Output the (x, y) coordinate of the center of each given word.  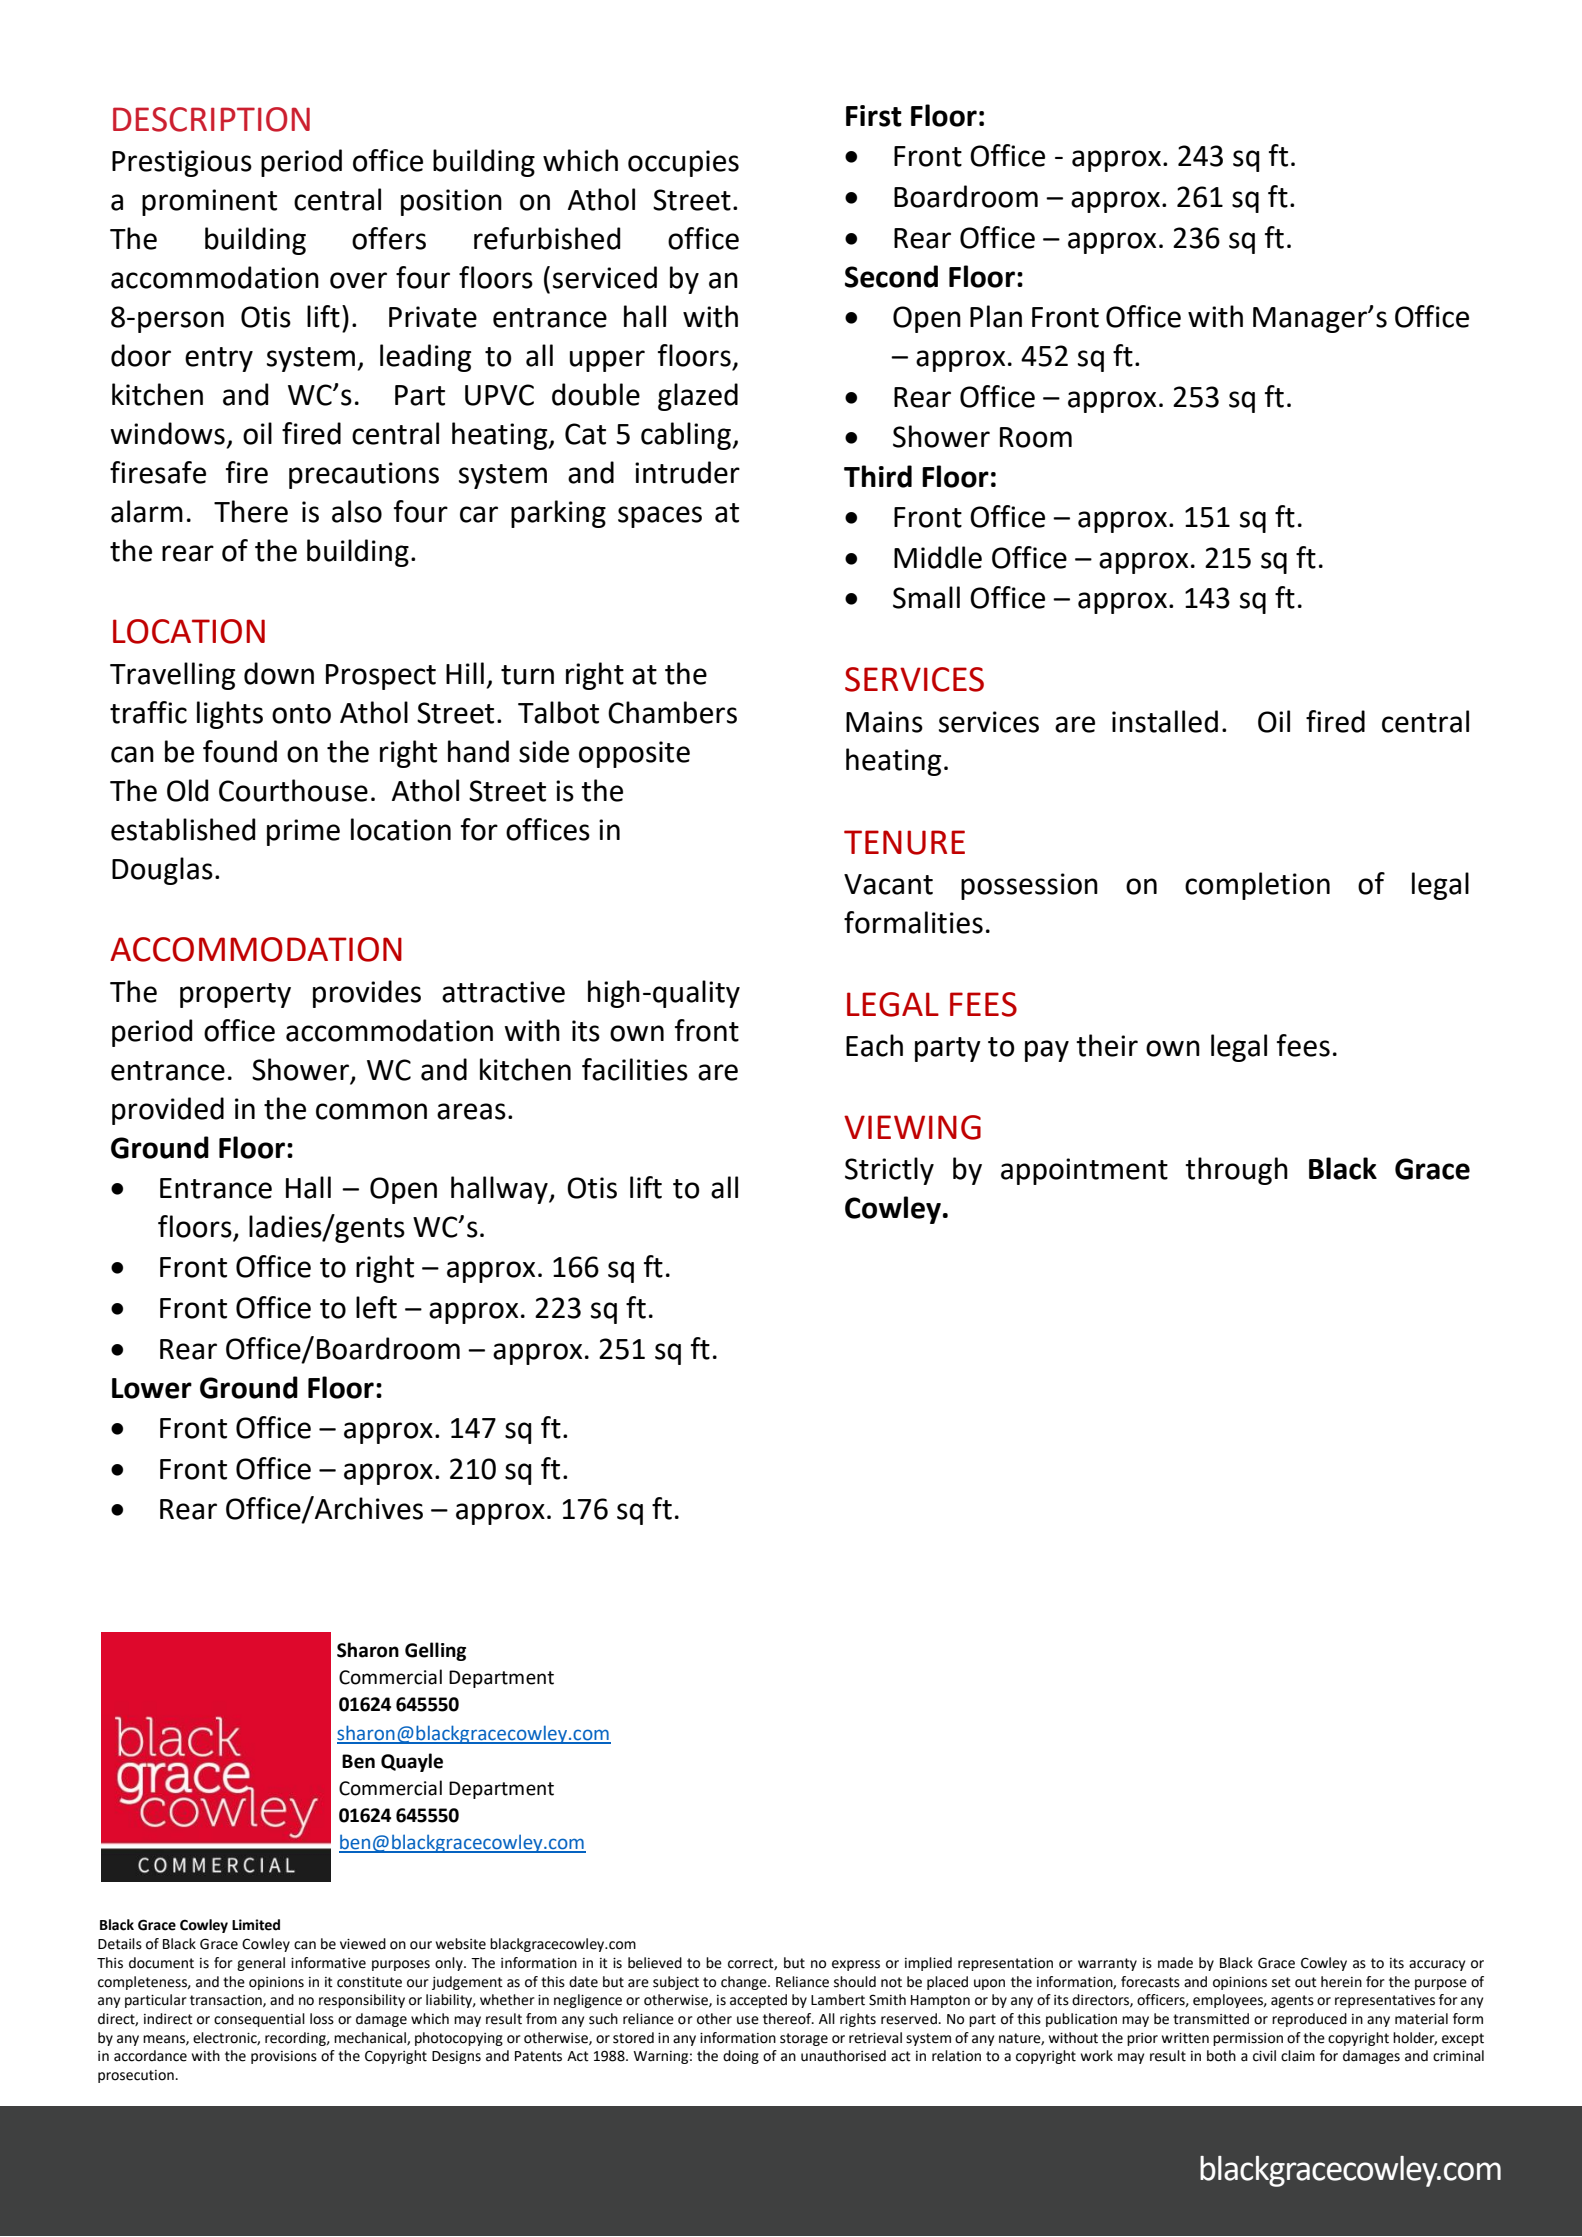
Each (874, 1045)
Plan (996, 316)
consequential (259, 2020)
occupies (683, 163)
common (371, 1111)
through (1236, 1171)
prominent (209, 202)
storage (804, 2039)
